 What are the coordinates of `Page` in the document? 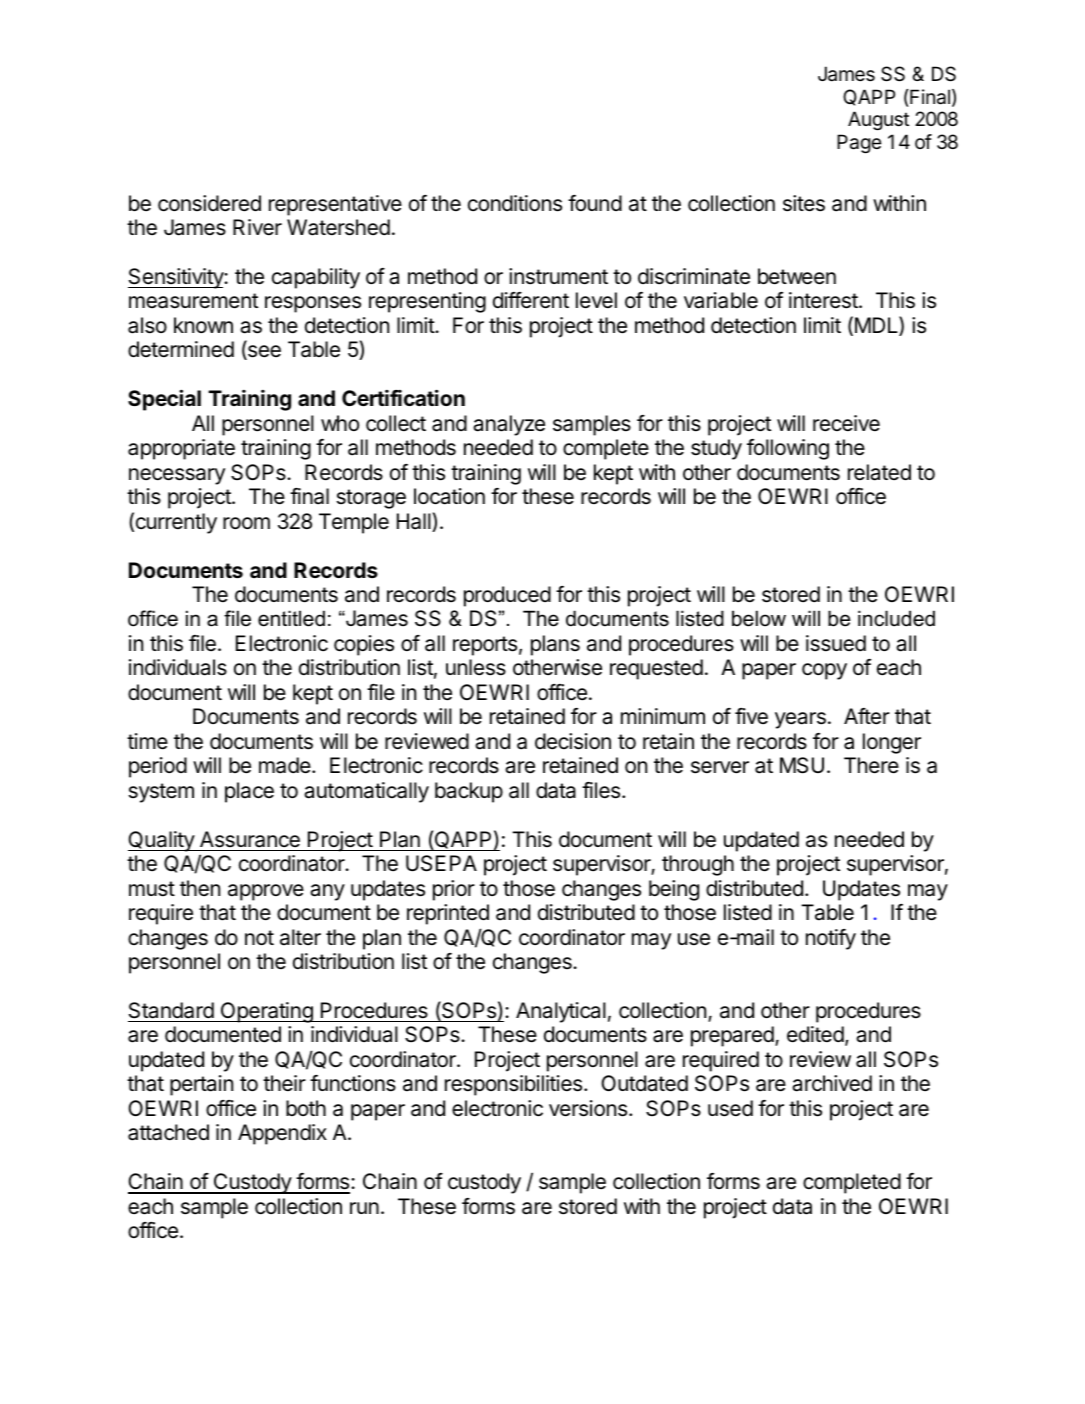 It's located at (859, 143).
